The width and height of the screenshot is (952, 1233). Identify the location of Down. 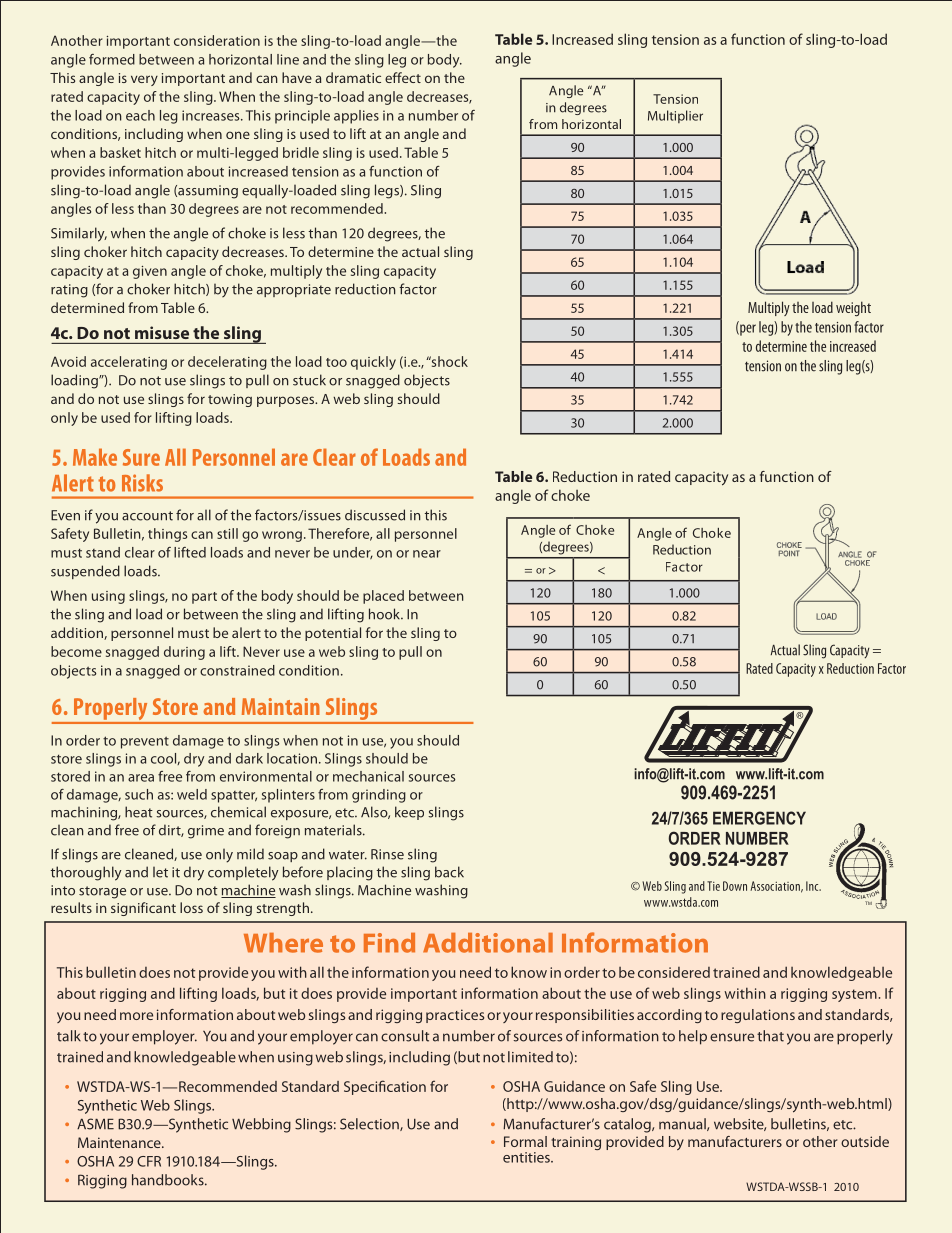
(735, 886).
